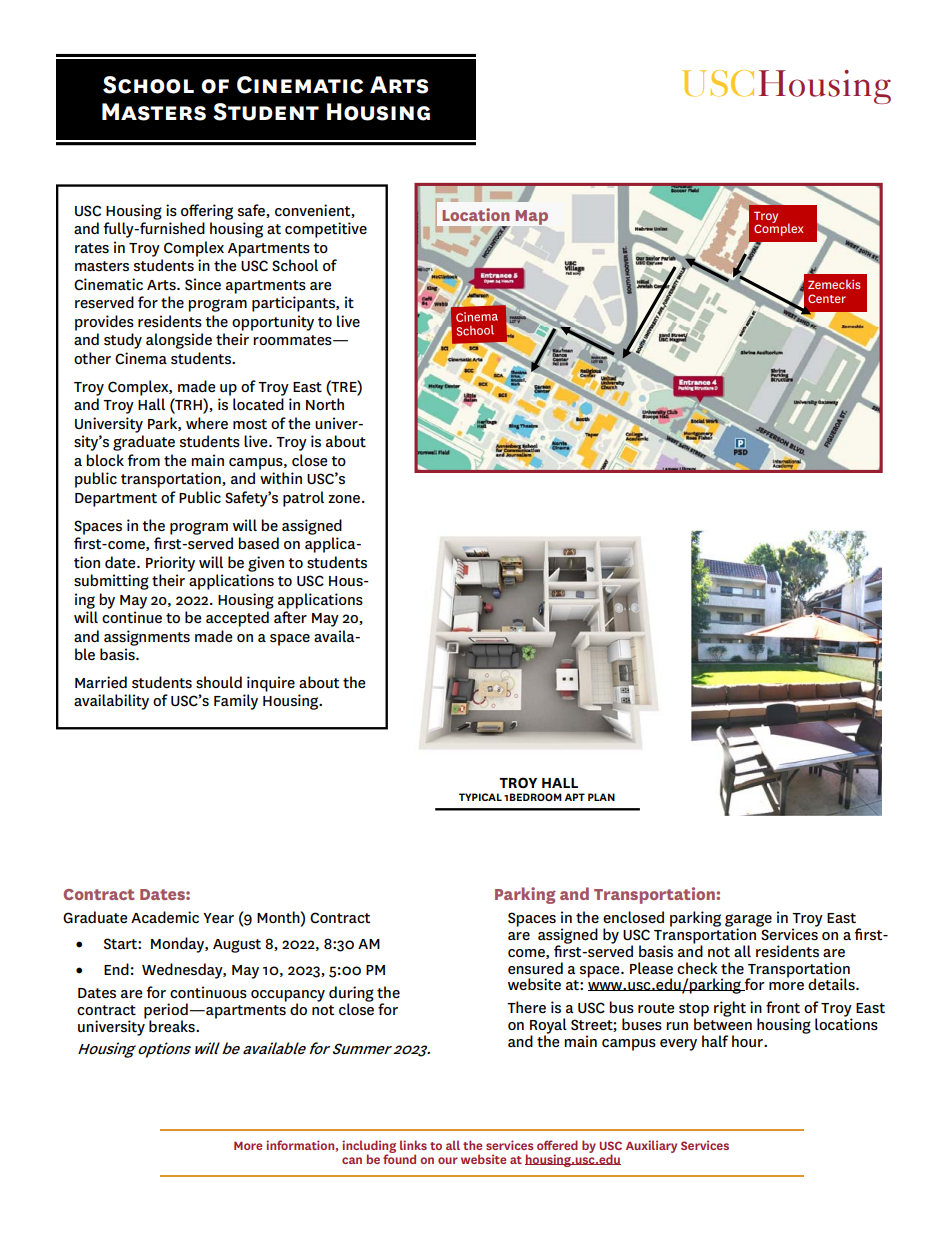  What do you see at coordinates (173, 1026) in the screenshot?
I see `breaks` at bounding box center [173, 1026].
